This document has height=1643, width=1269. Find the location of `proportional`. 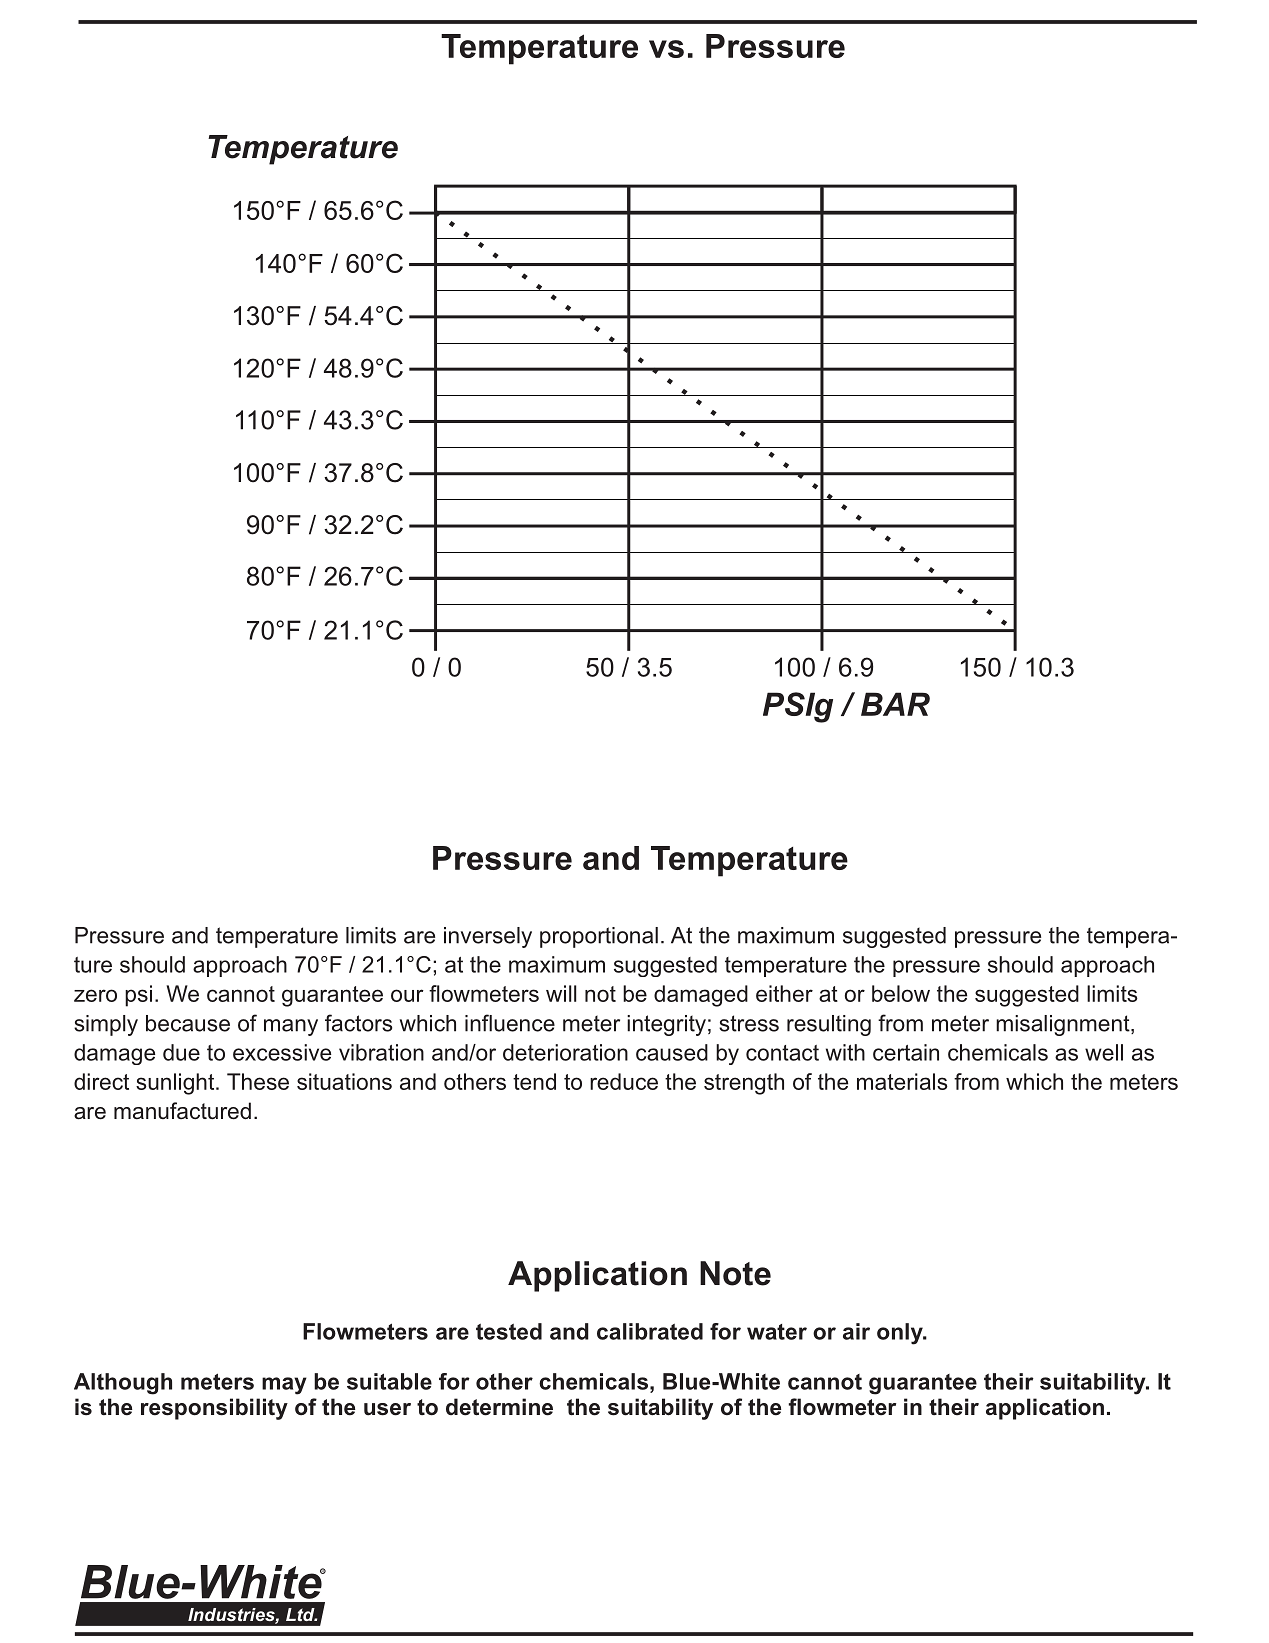

proportional is located at coordinates (599, 937).
